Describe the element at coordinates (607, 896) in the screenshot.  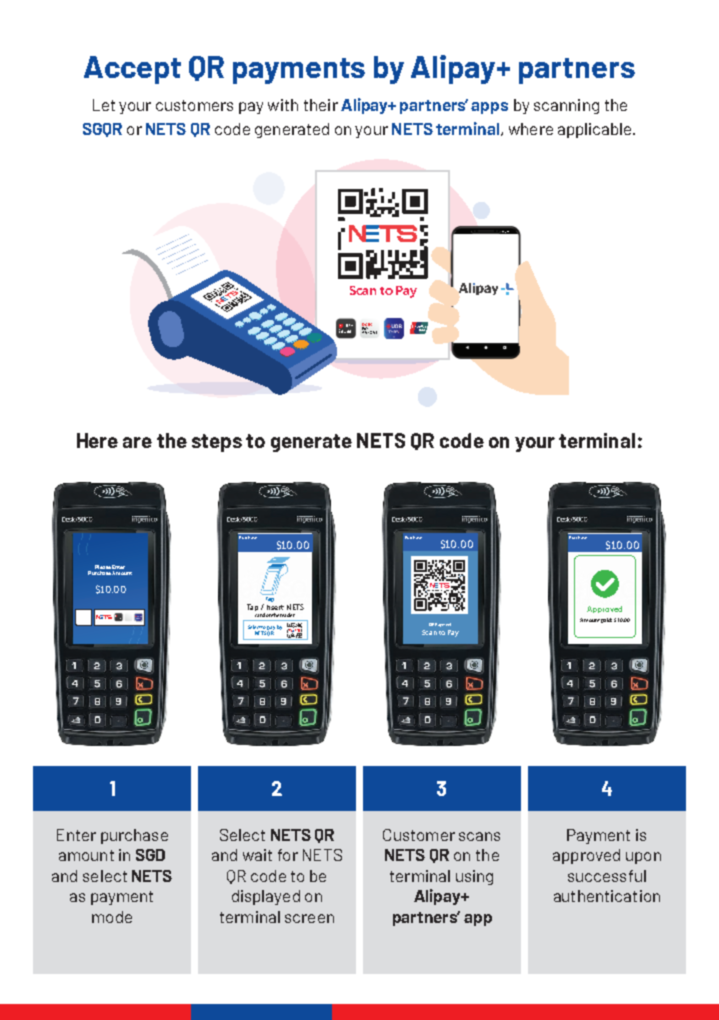
I see `authentication` at that location.
